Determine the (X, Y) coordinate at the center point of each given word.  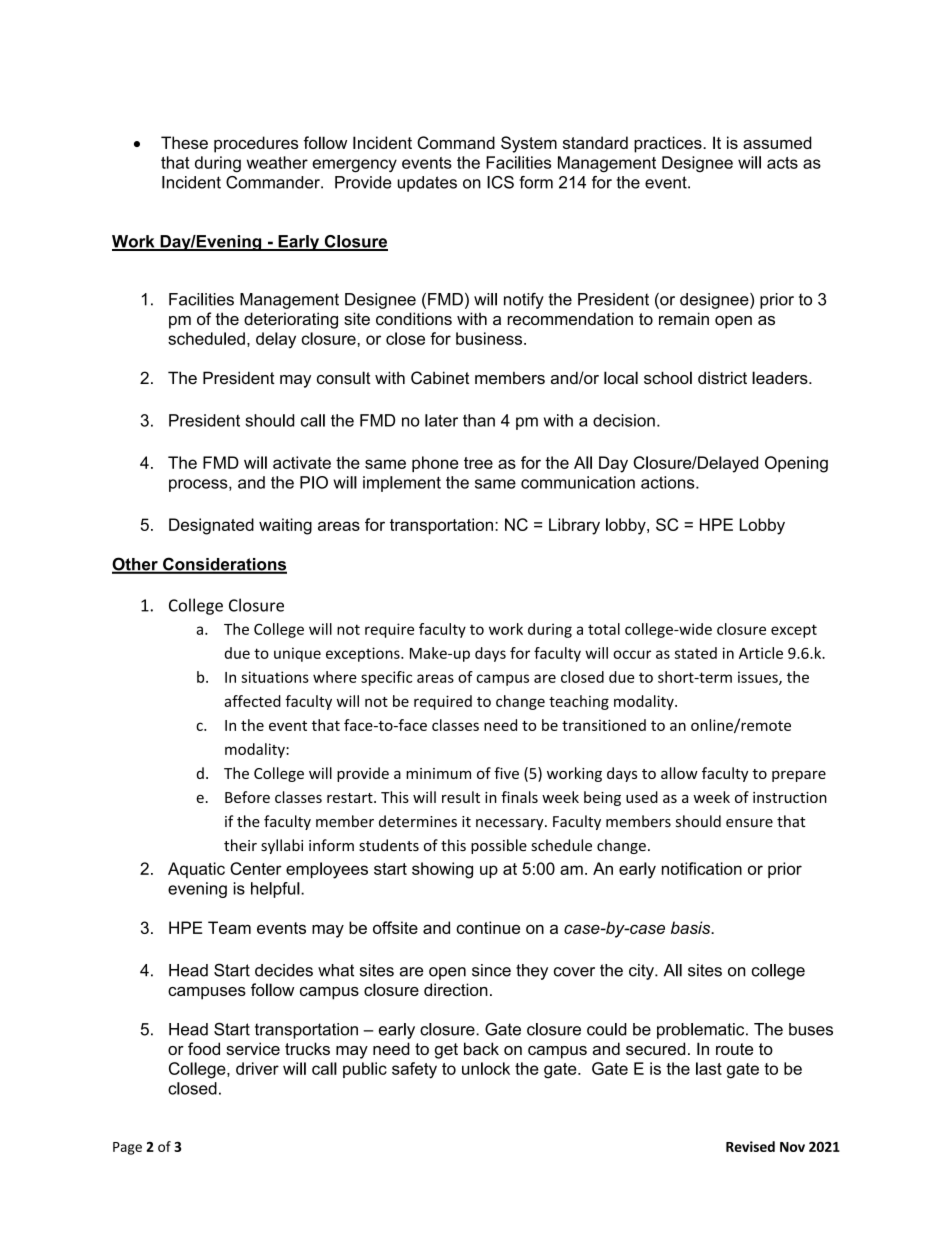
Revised (750, 1146)
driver (257, 1068)
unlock (486, 1068)
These (184, 142)
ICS (500, 182)
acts (782, 163)
